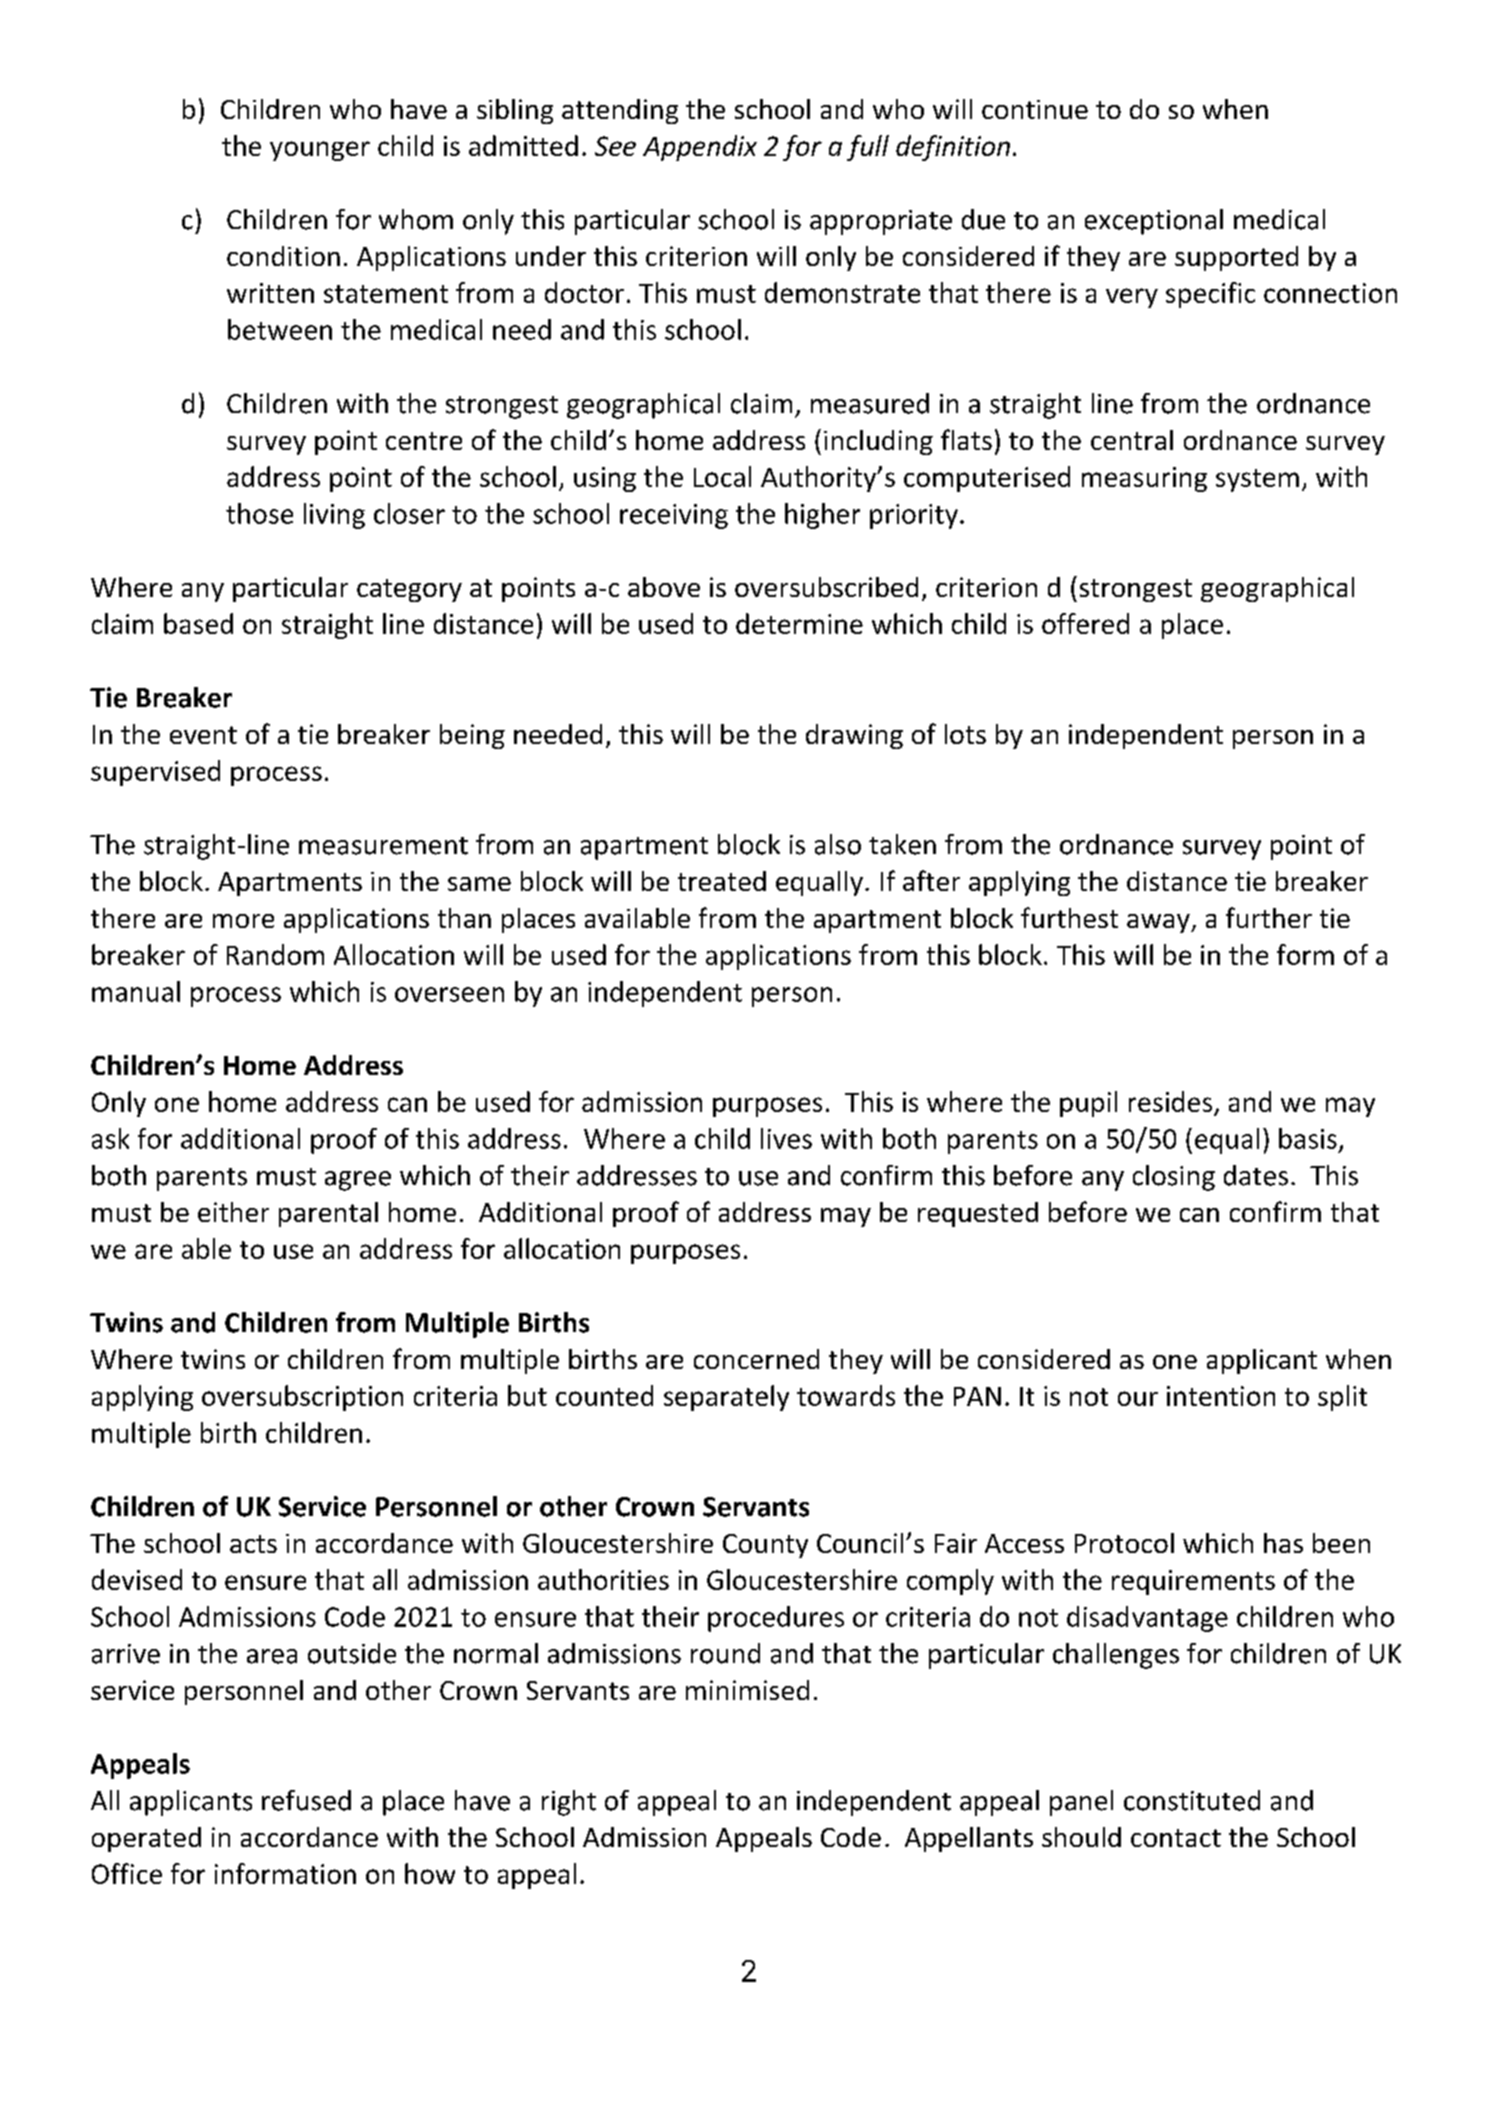  Describe the element at coordinates (1154, 222) in the page. I see `exceptional` at that location.
